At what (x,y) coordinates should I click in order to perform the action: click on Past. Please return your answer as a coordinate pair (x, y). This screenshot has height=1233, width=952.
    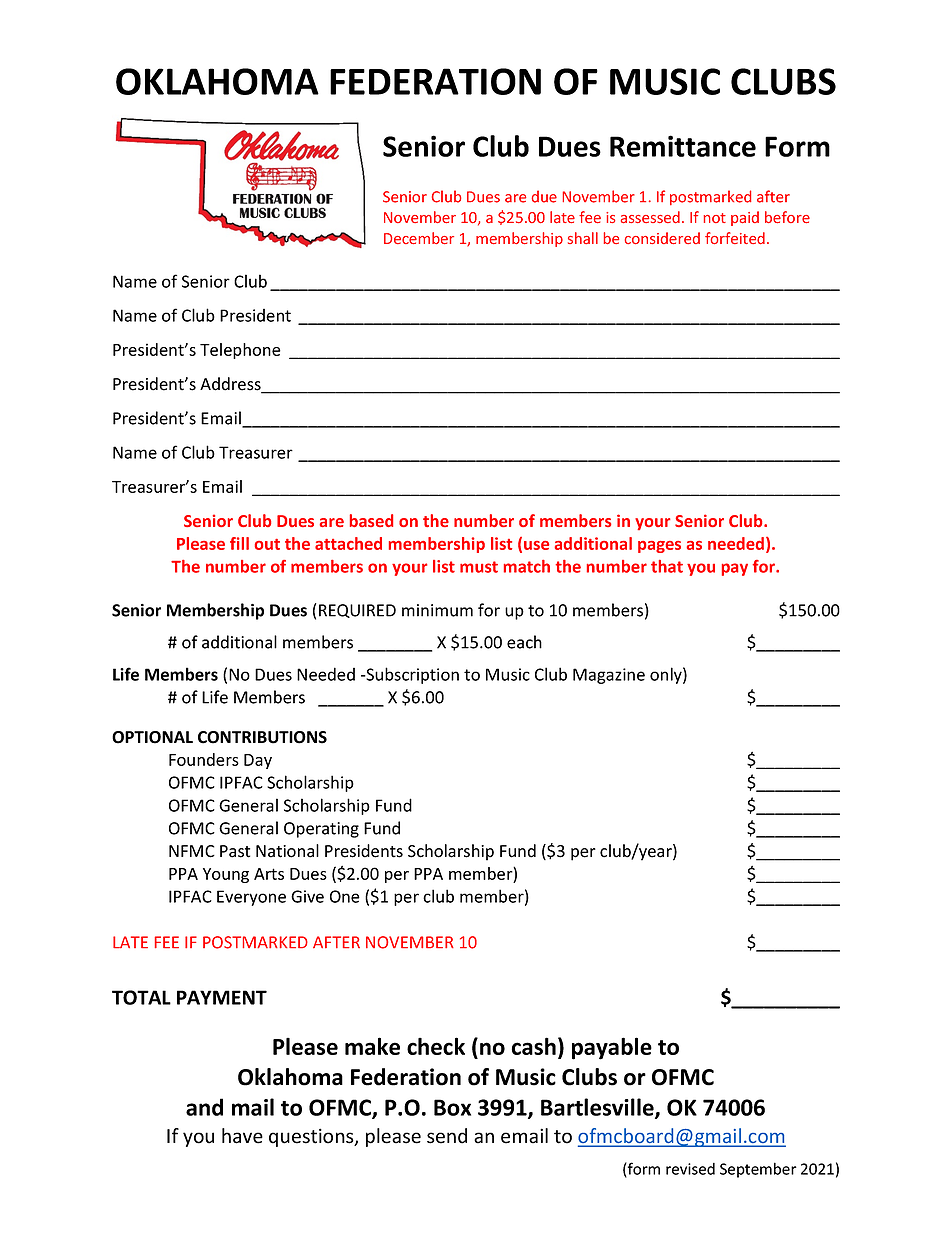
    Looking at the image, I should click on (235, 851).
